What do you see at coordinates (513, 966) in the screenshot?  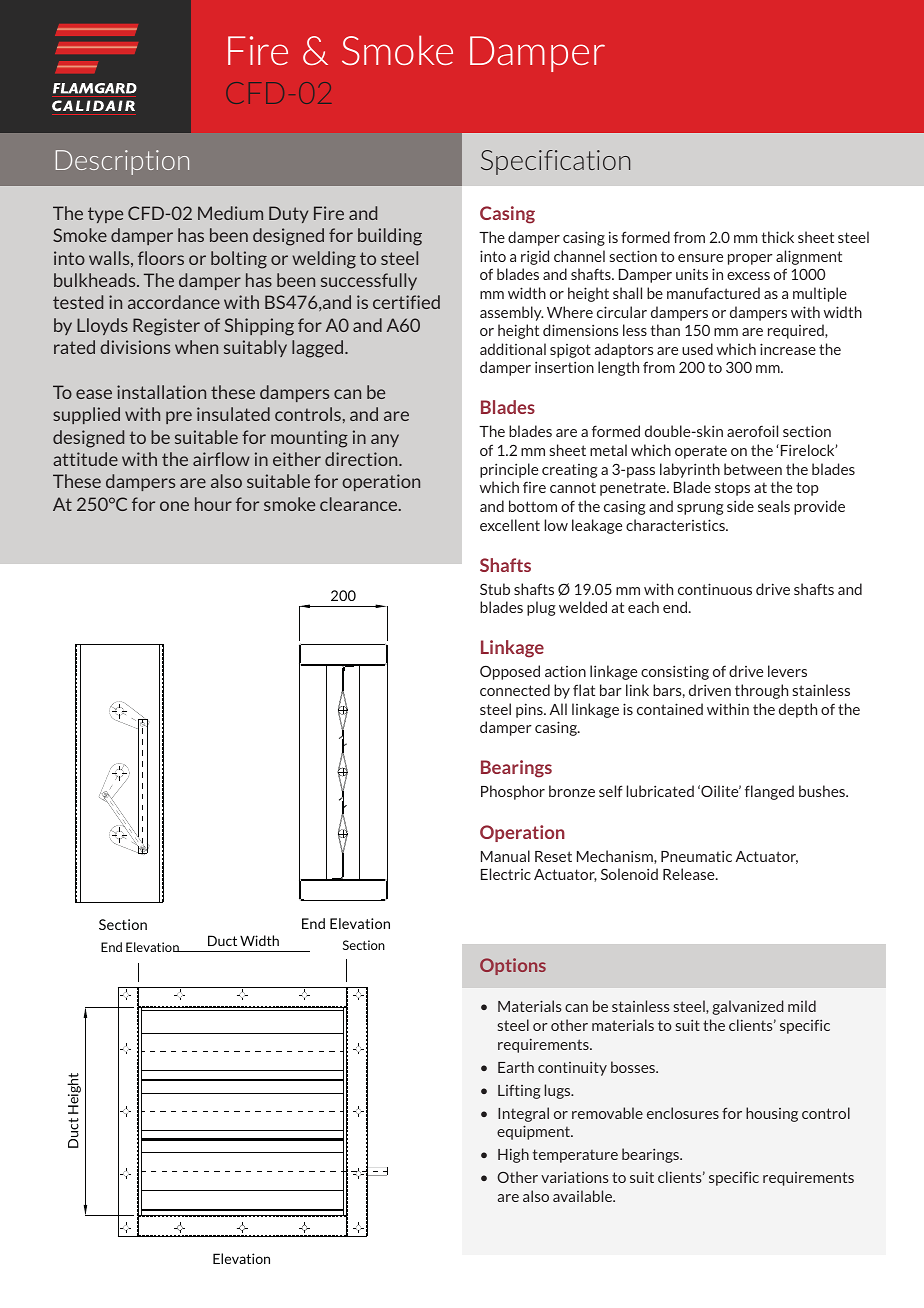 I see `Options` at bounding box center [513, 966].
